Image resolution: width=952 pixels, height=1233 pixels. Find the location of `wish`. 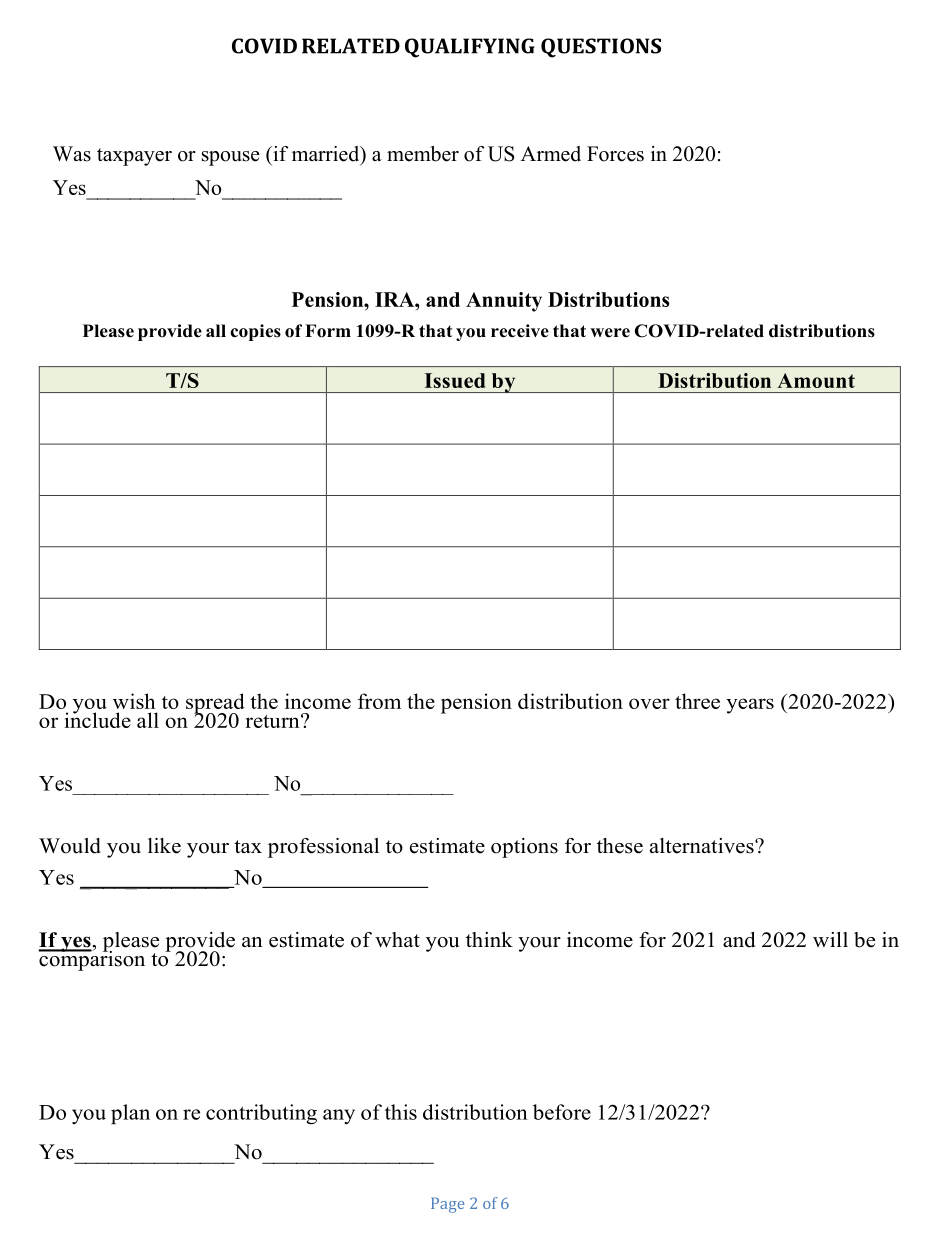

wish is located at coordinates (134, 701).
